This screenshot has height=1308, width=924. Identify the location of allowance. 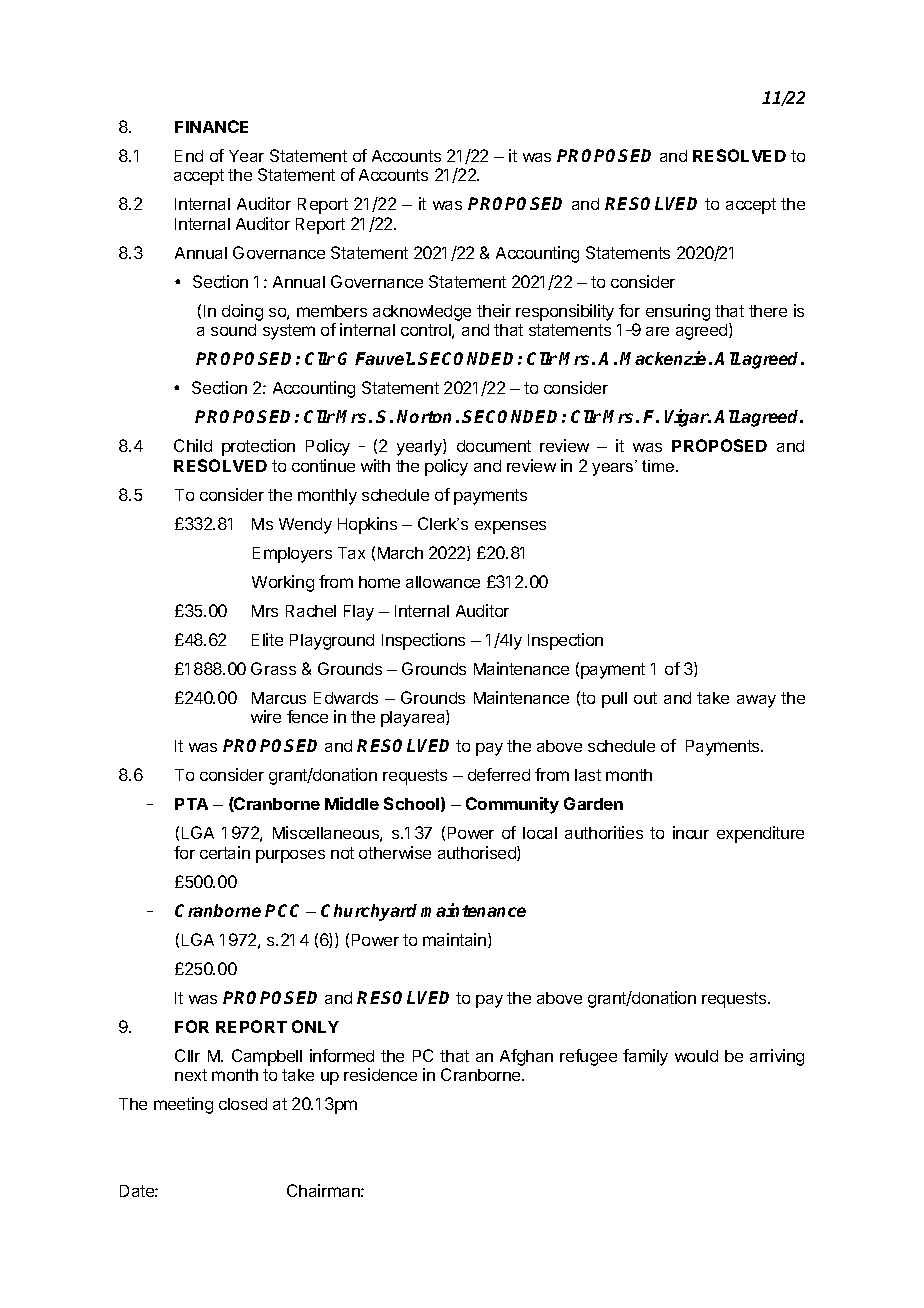
(443, 582).
